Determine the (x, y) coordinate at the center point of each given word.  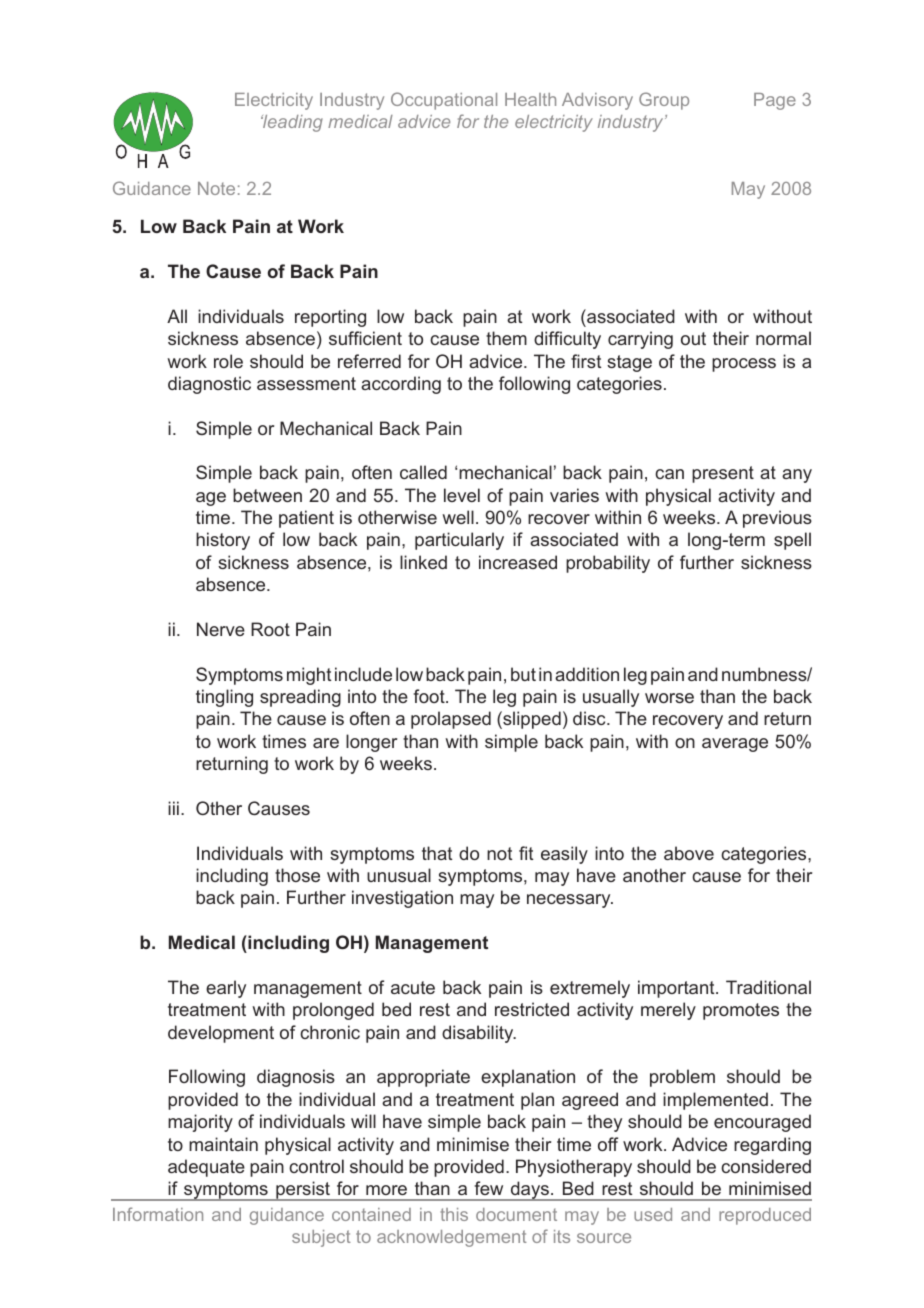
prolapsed (451, 720)
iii (173, 808)
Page (775, 101)
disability (479, 1034)
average (735, 745)
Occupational (444, 101)
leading (292, 123)
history (223, 541)
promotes (741, 1011)
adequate (206, 1168)
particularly (459, 541)
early (226, 989)
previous (777, 519)
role (228, 361)
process (744, 365)
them (506, 338)
